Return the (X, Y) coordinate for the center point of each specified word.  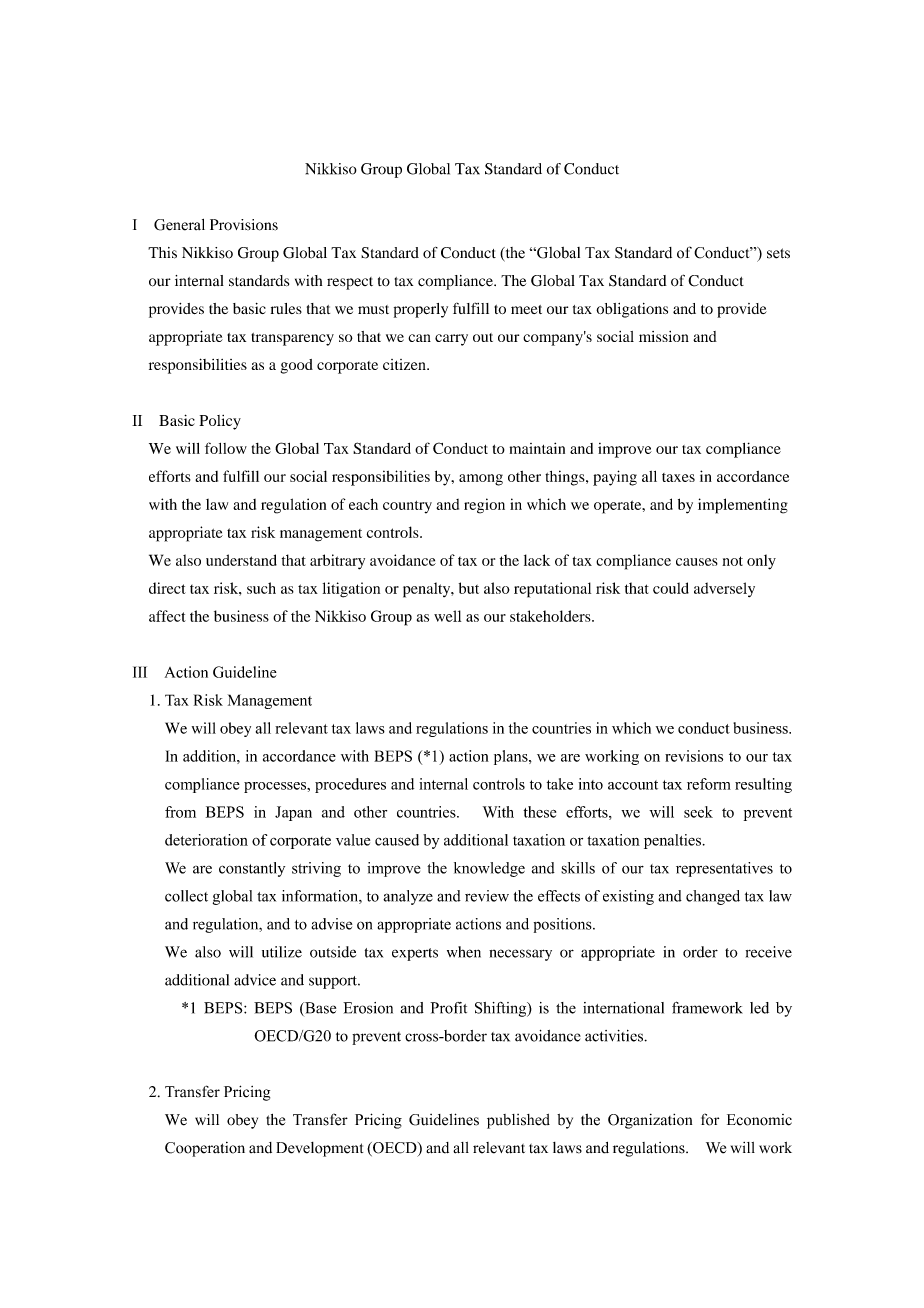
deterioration (206, 840)
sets (778, 253)
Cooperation (205, 1149)
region (484, 506)
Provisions (244, 225)
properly (421, 310)
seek (698, 812)
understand (241, 560)
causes (697, 562)
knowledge (489, 869)
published (518, 1121)
